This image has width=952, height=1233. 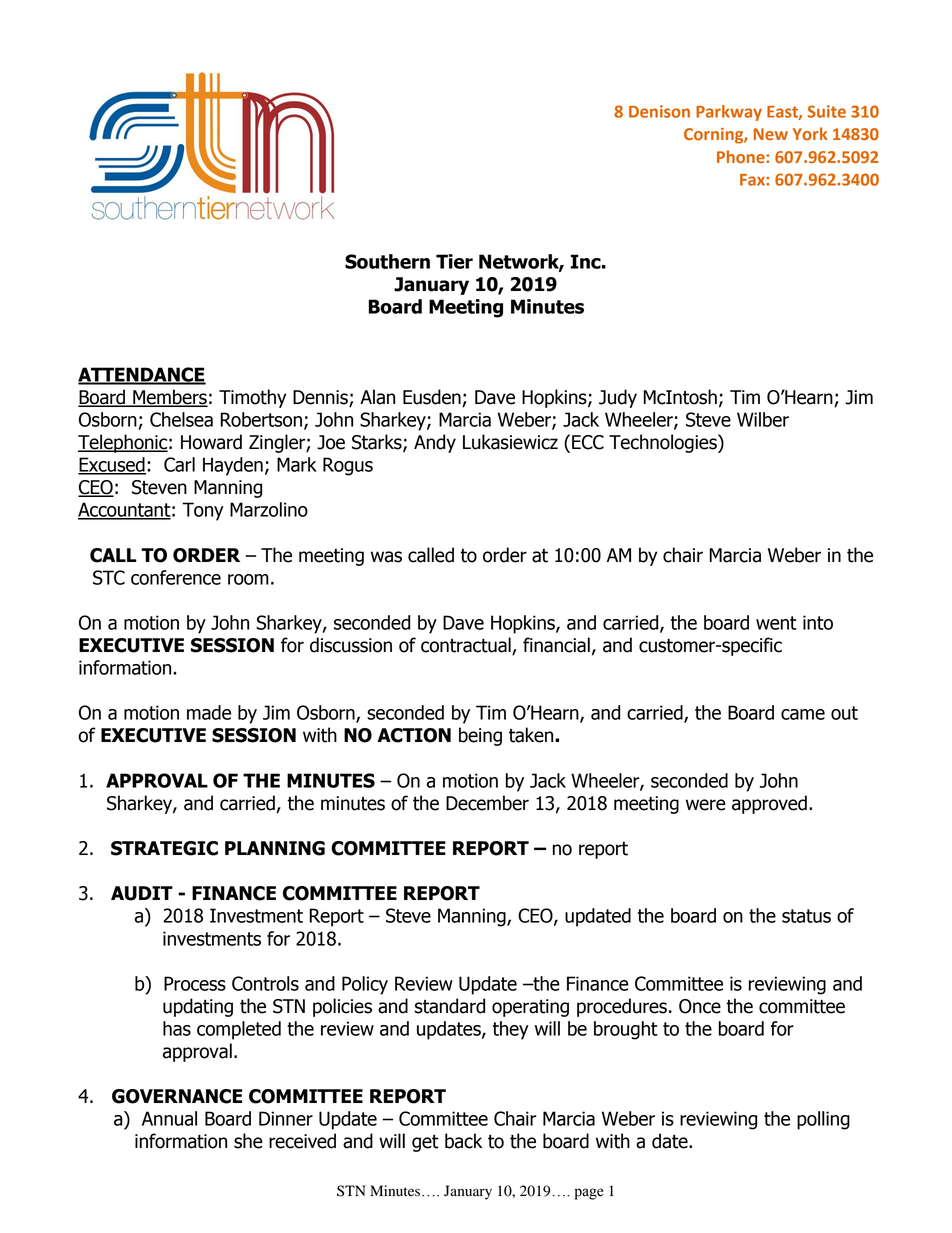 I want to click on AUDIT, so click(x=142, y=893).
